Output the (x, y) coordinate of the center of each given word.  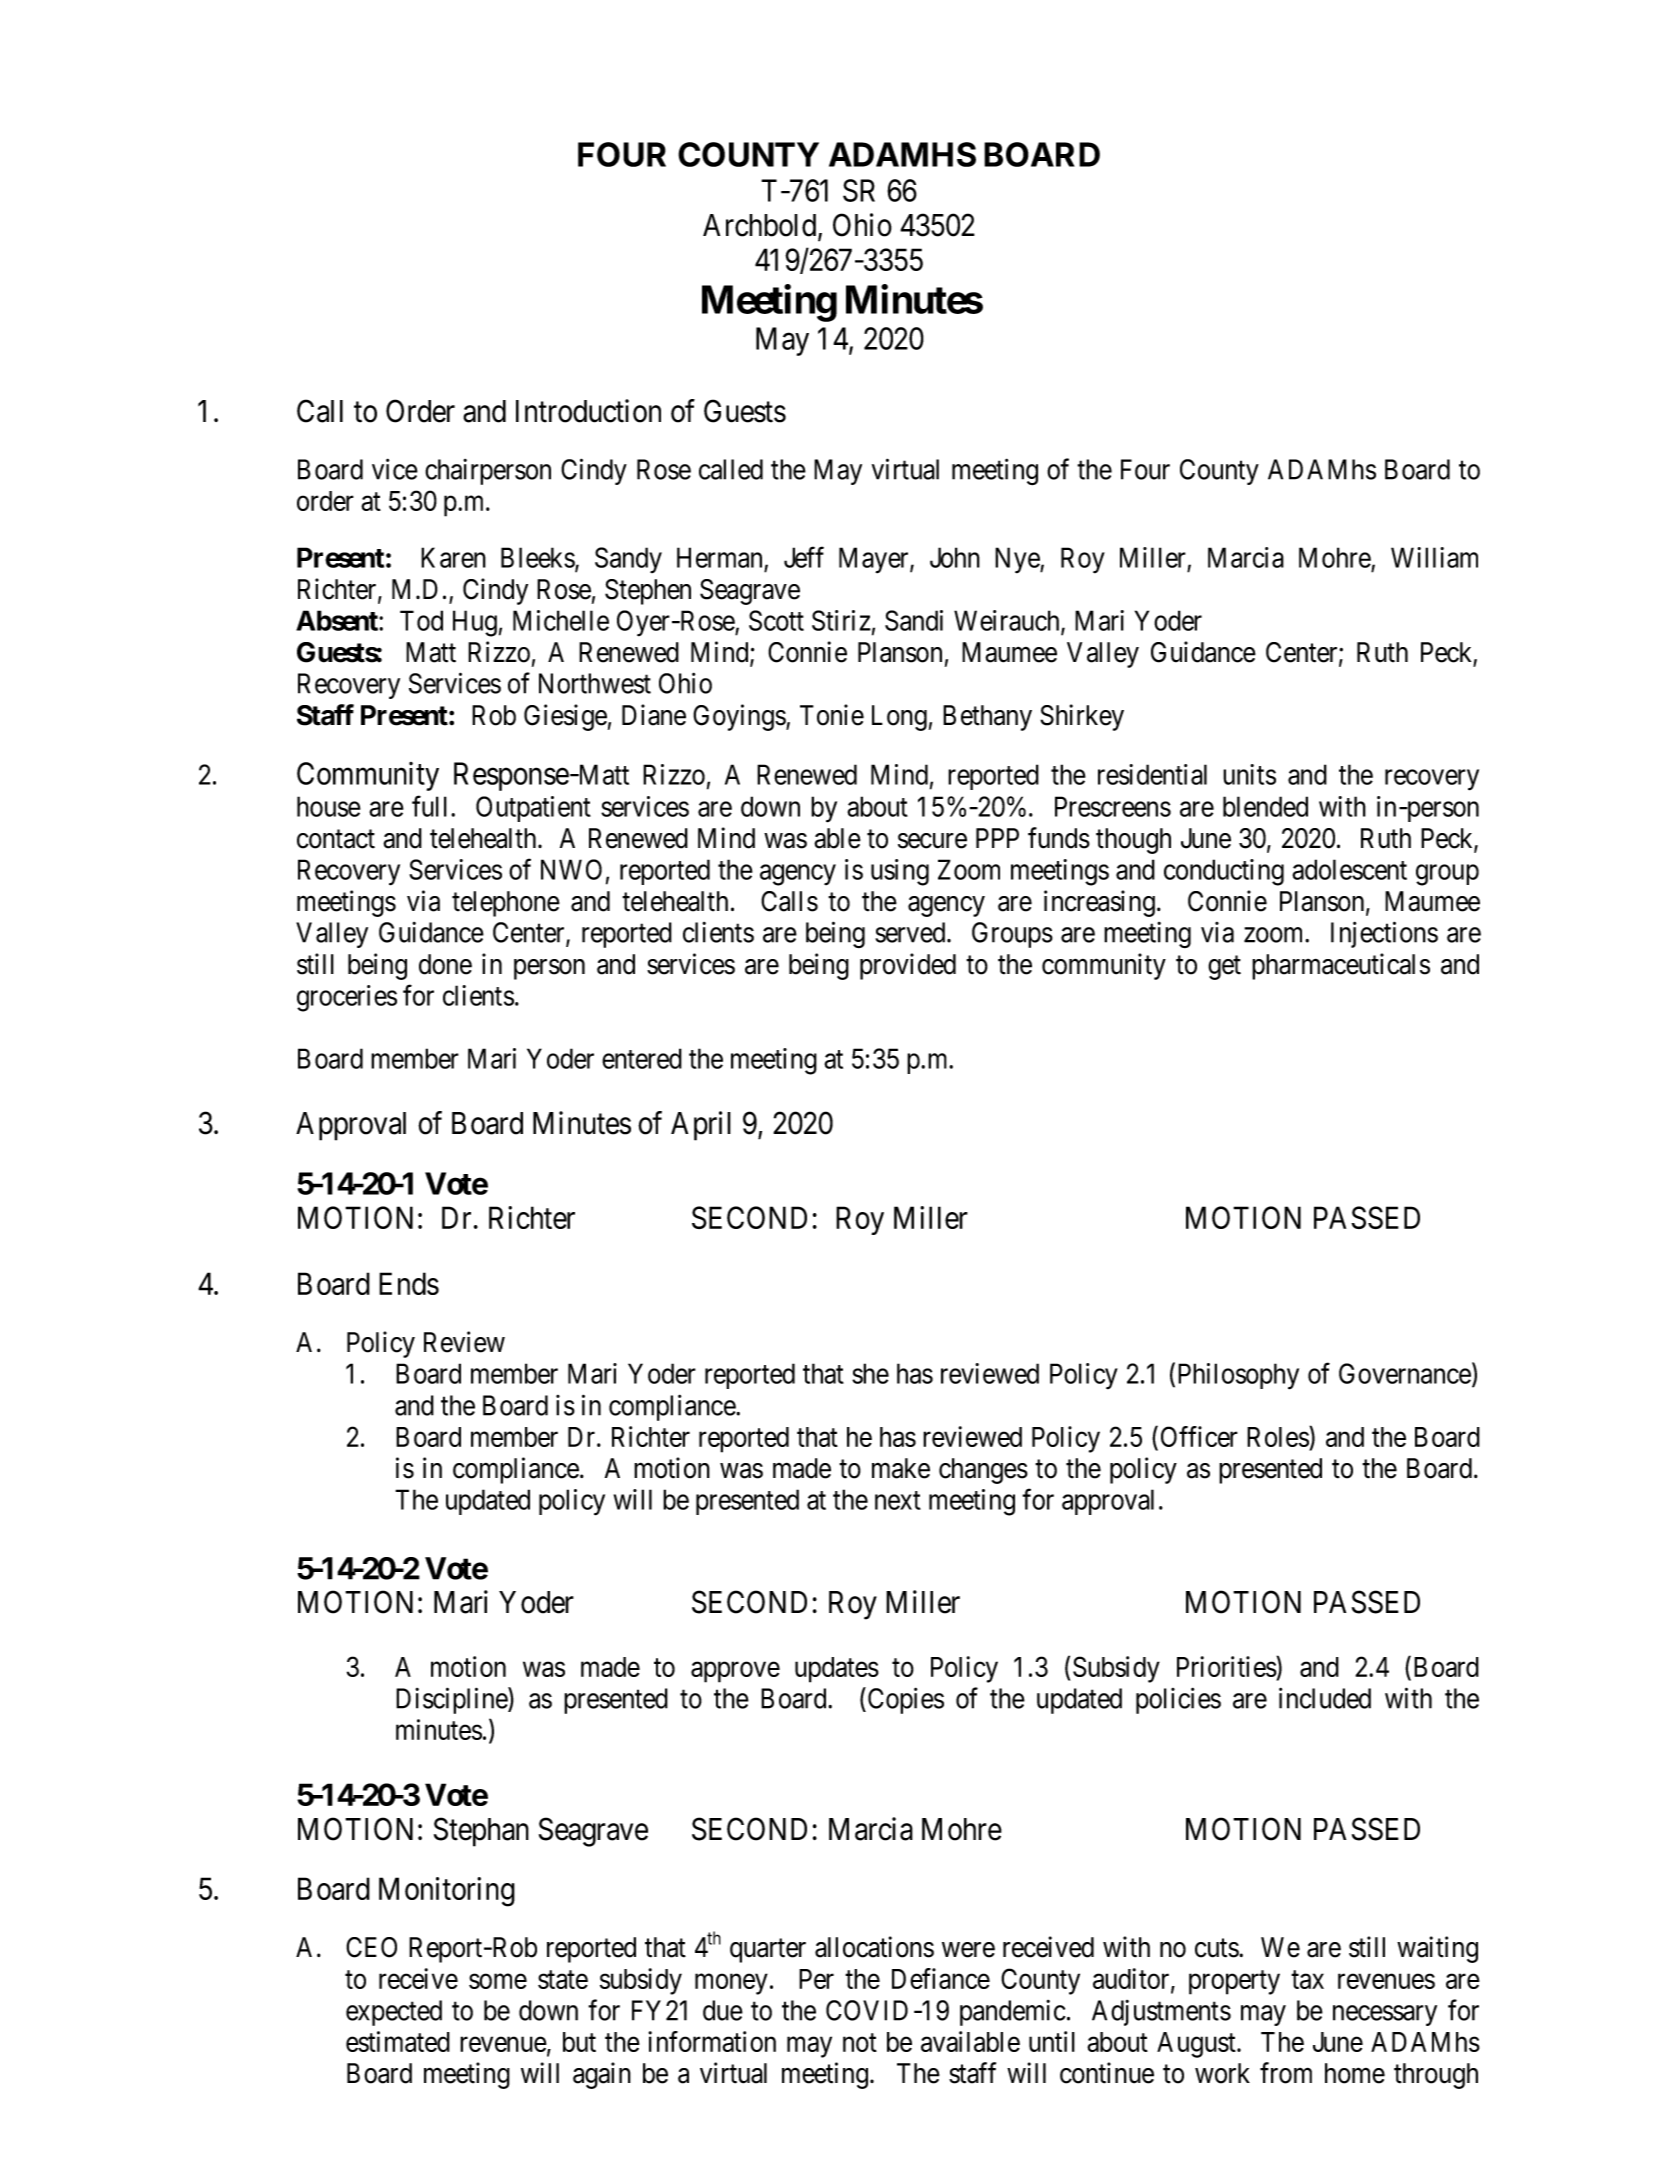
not (860, 2043)
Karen (453, 557)
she (870, 1373)
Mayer (875, 560)
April (701, 1126)
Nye (1018, 560)
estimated (398, 2041)
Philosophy (1238, 1376)
